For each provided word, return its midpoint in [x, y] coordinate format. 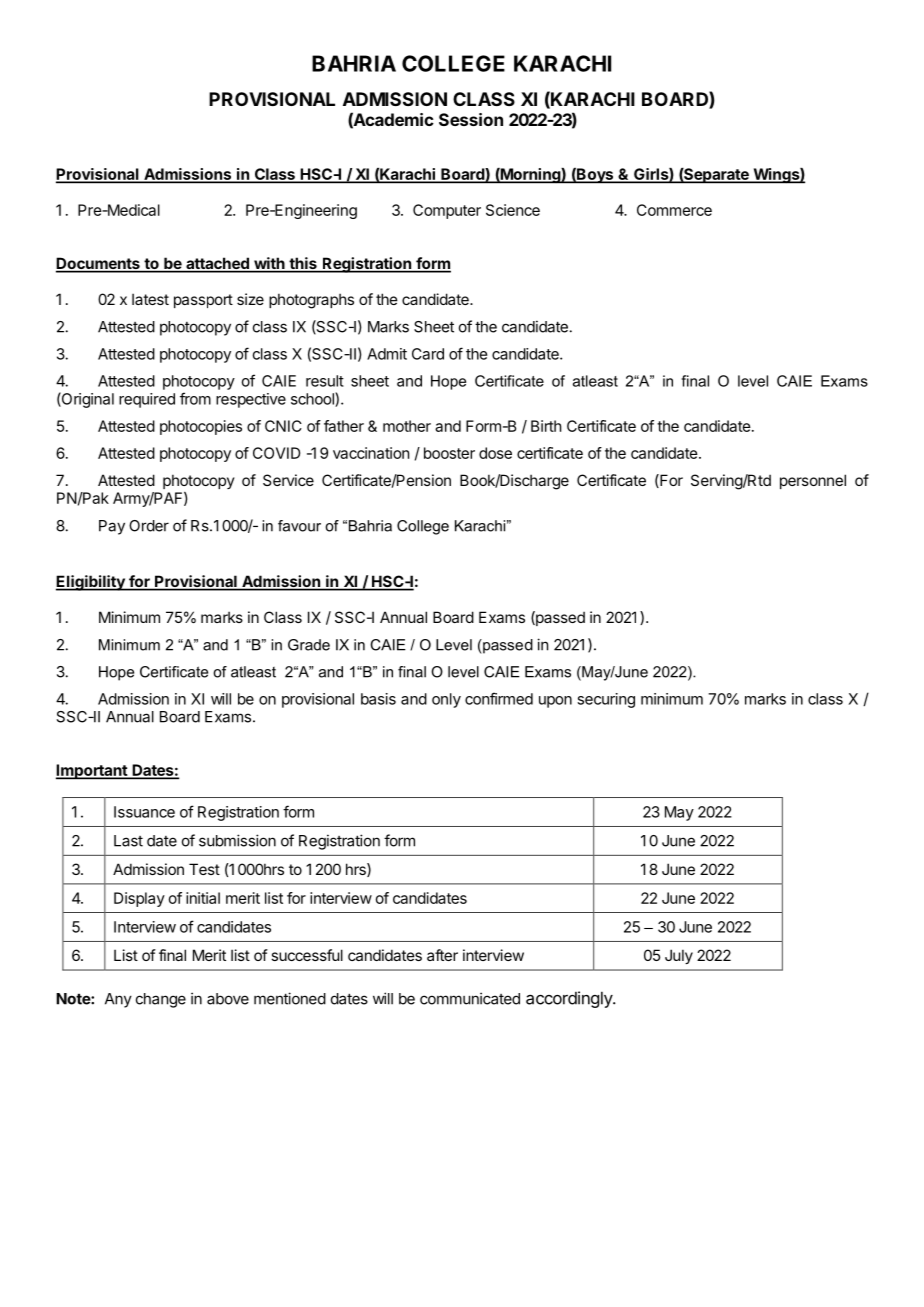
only [446, 700]
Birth [546, 426]
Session [471, 119]
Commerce [674, 210]
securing [606, 700]
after [442, 955]
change [161, 1000]
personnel [813, 481]
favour [299, 526]
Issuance [144, 812]
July [679, 956]
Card [428, 354]
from [195, 398]
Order [149, 526]
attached [217, 264]
